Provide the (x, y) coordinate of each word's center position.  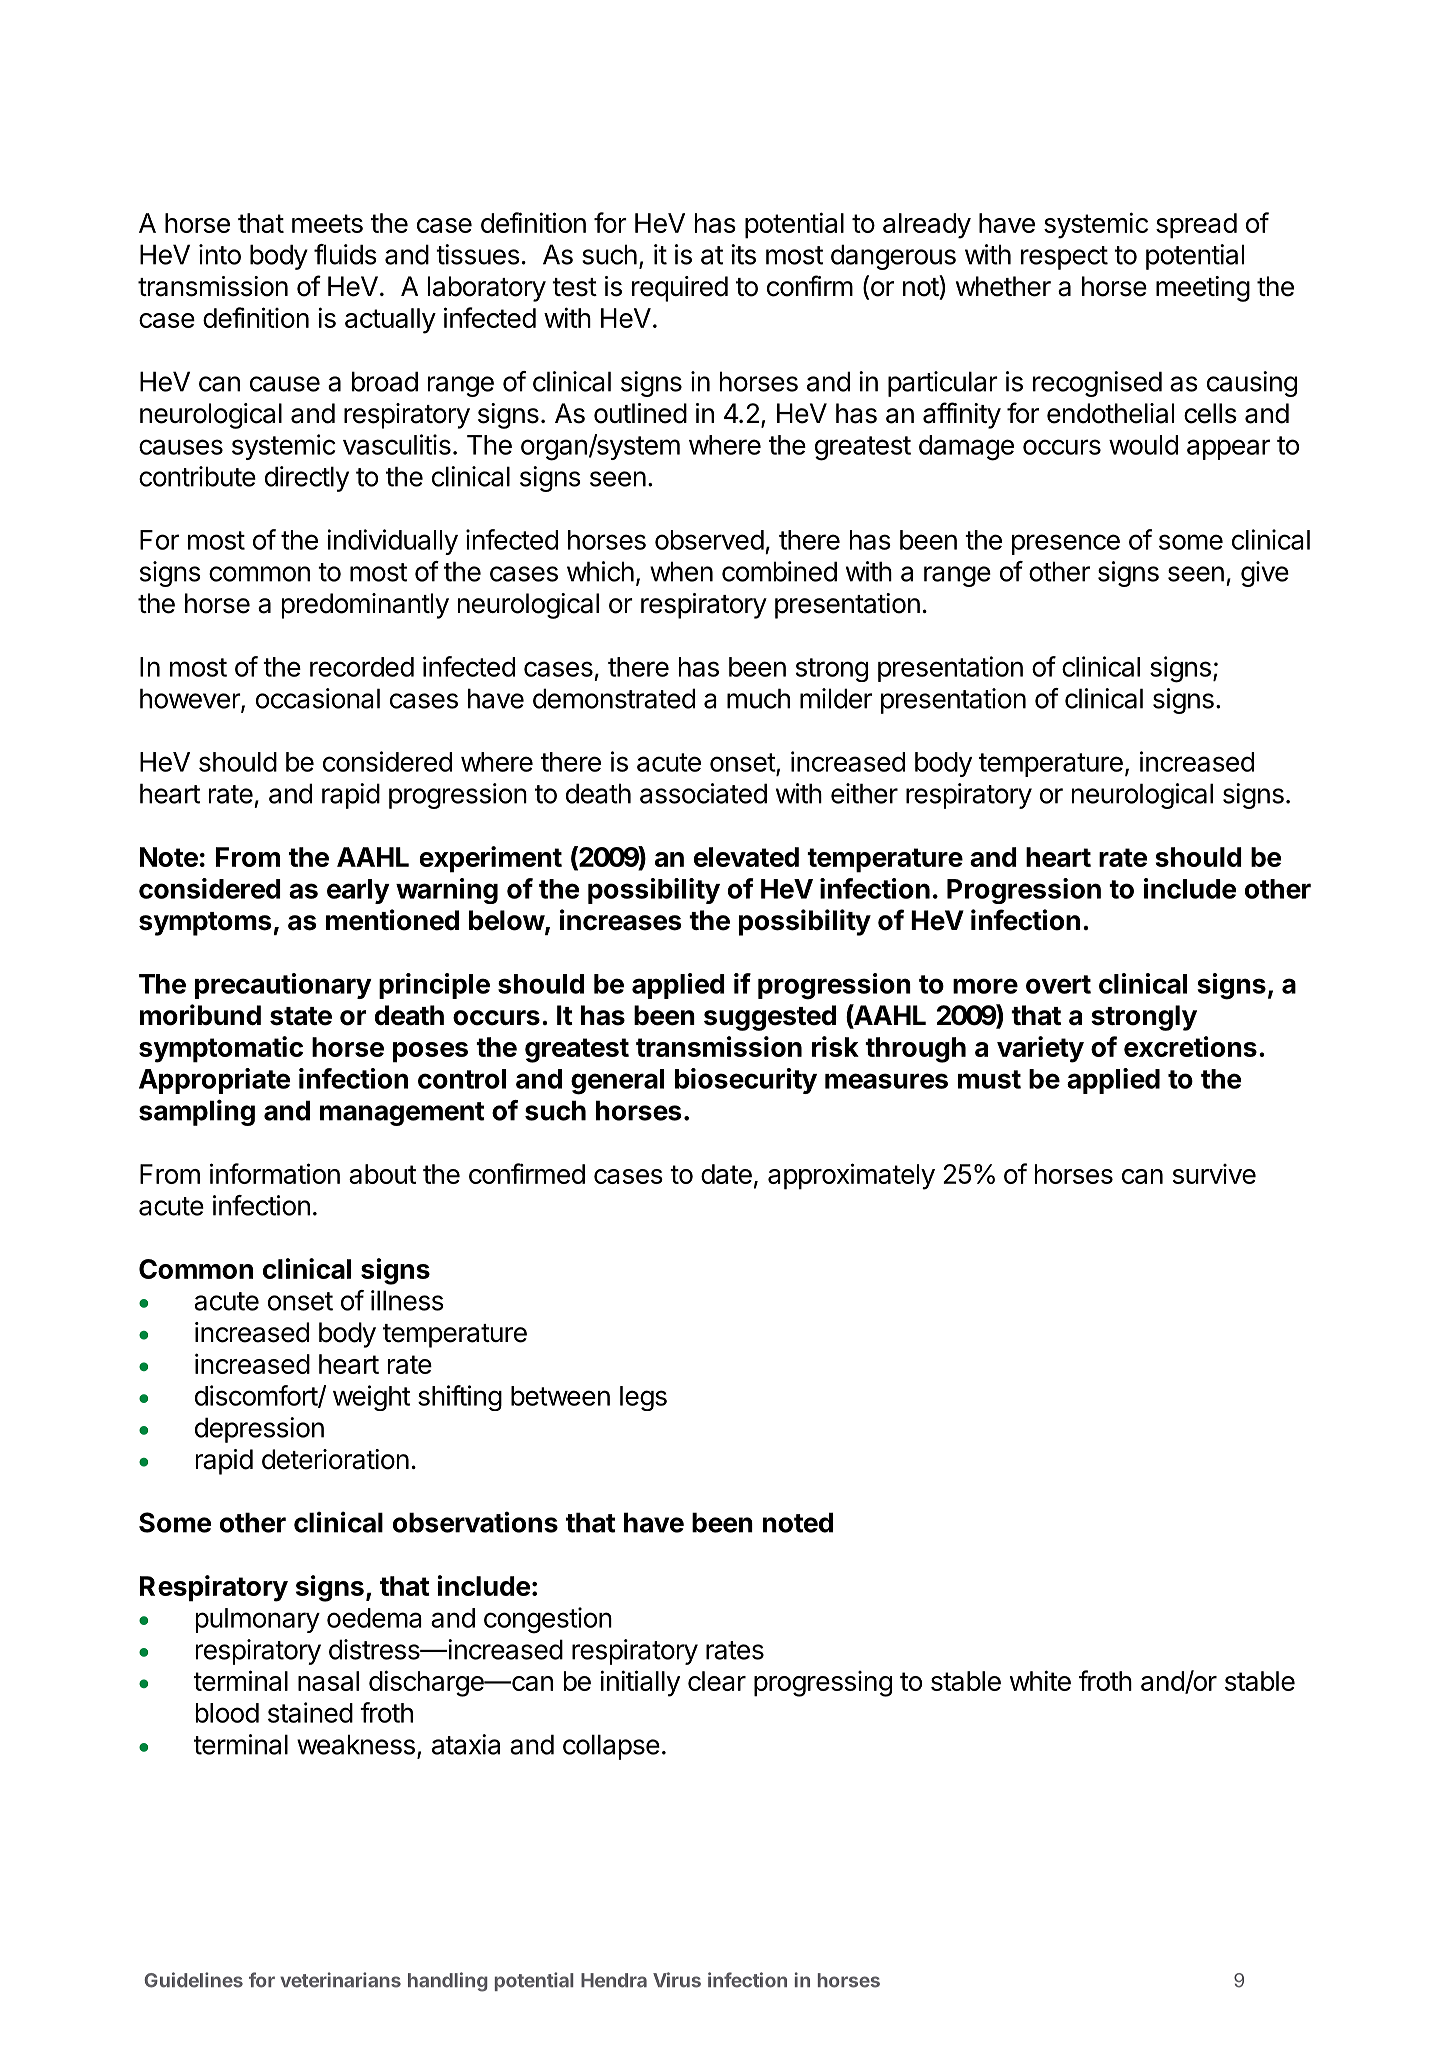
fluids (345, 254)
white (1040, 1680)
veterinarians (340, 1980)
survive (1214, 1174)
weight (371, 1398)
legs (643, 1398)
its (743, 254)
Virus (677, 1980)
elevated (746, 857)
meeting (1203, 289)
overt (1058, 984)
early (358, 891)
